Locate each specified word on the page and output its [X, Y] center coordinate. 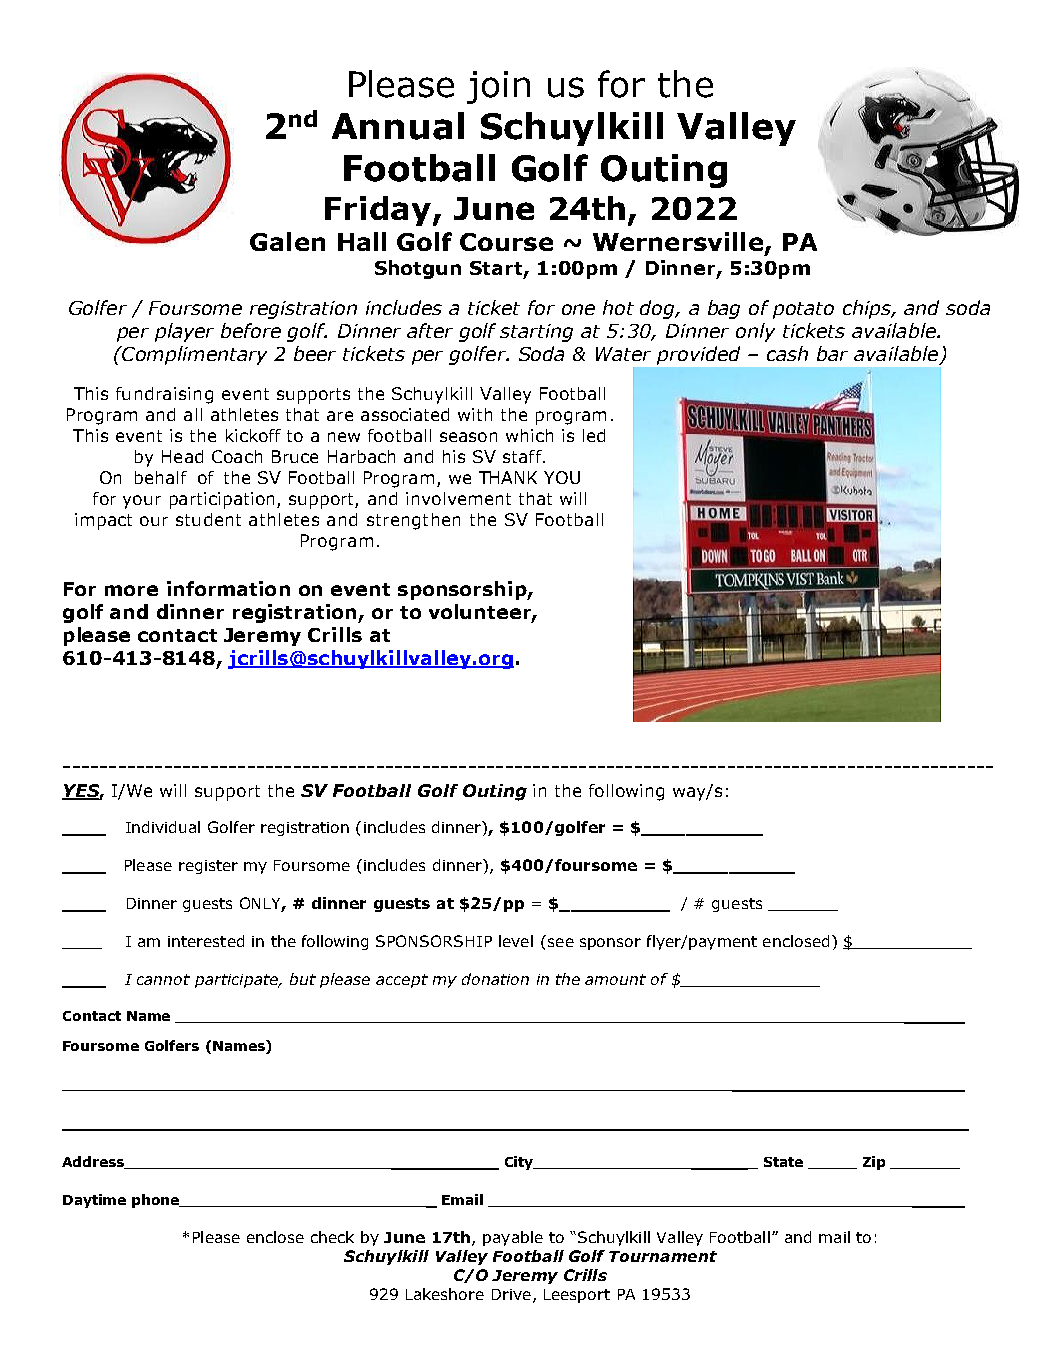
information [228, 588]
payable [513, 1238]
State [783, 1162]
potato [803, 310]
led [594, 435]
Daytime [94, 1201]
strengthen [413, 521]
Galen [287, 241]
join [498, 87]
